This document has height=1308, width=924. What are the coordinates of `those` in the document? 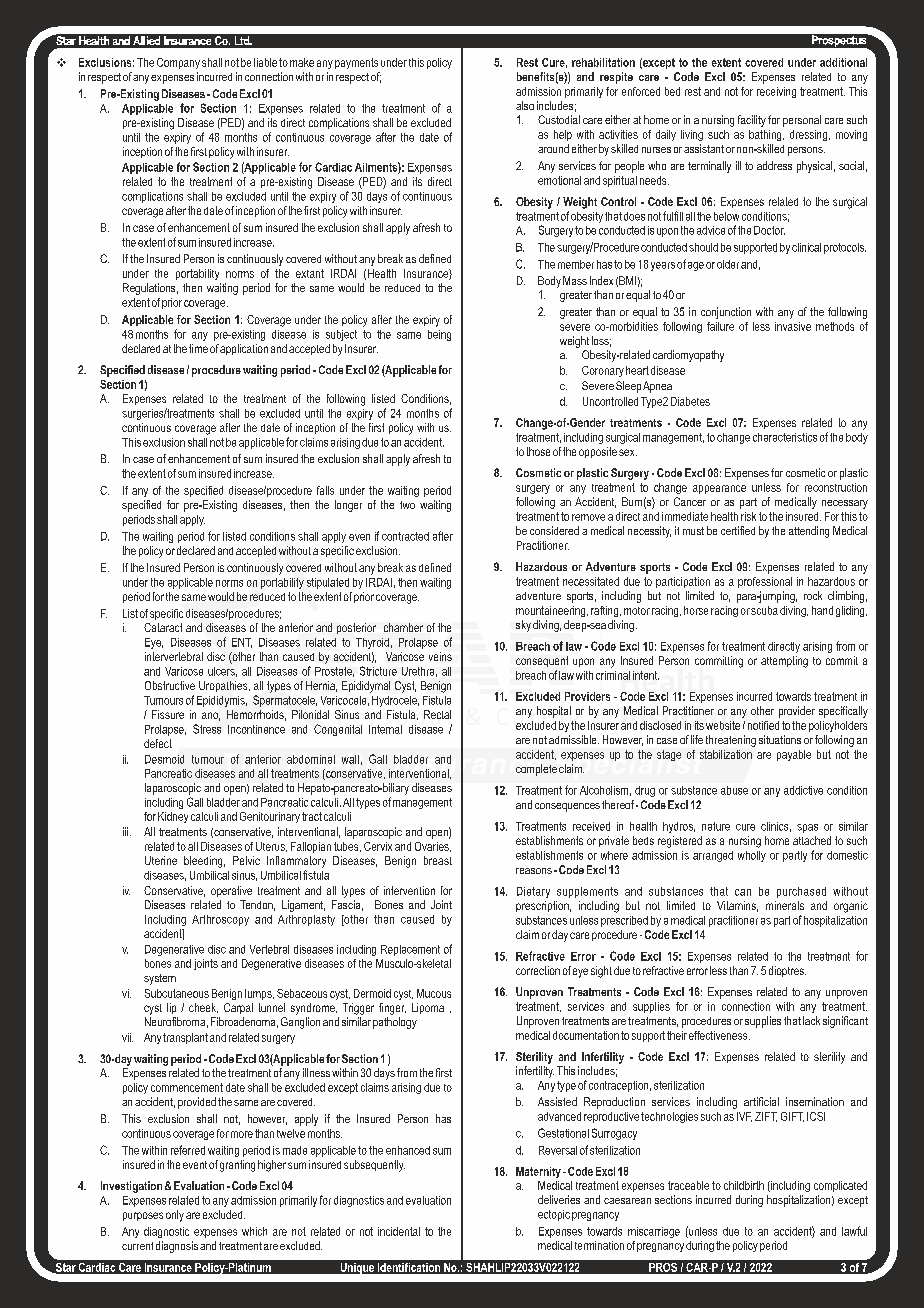 It's located at (538, 451).
